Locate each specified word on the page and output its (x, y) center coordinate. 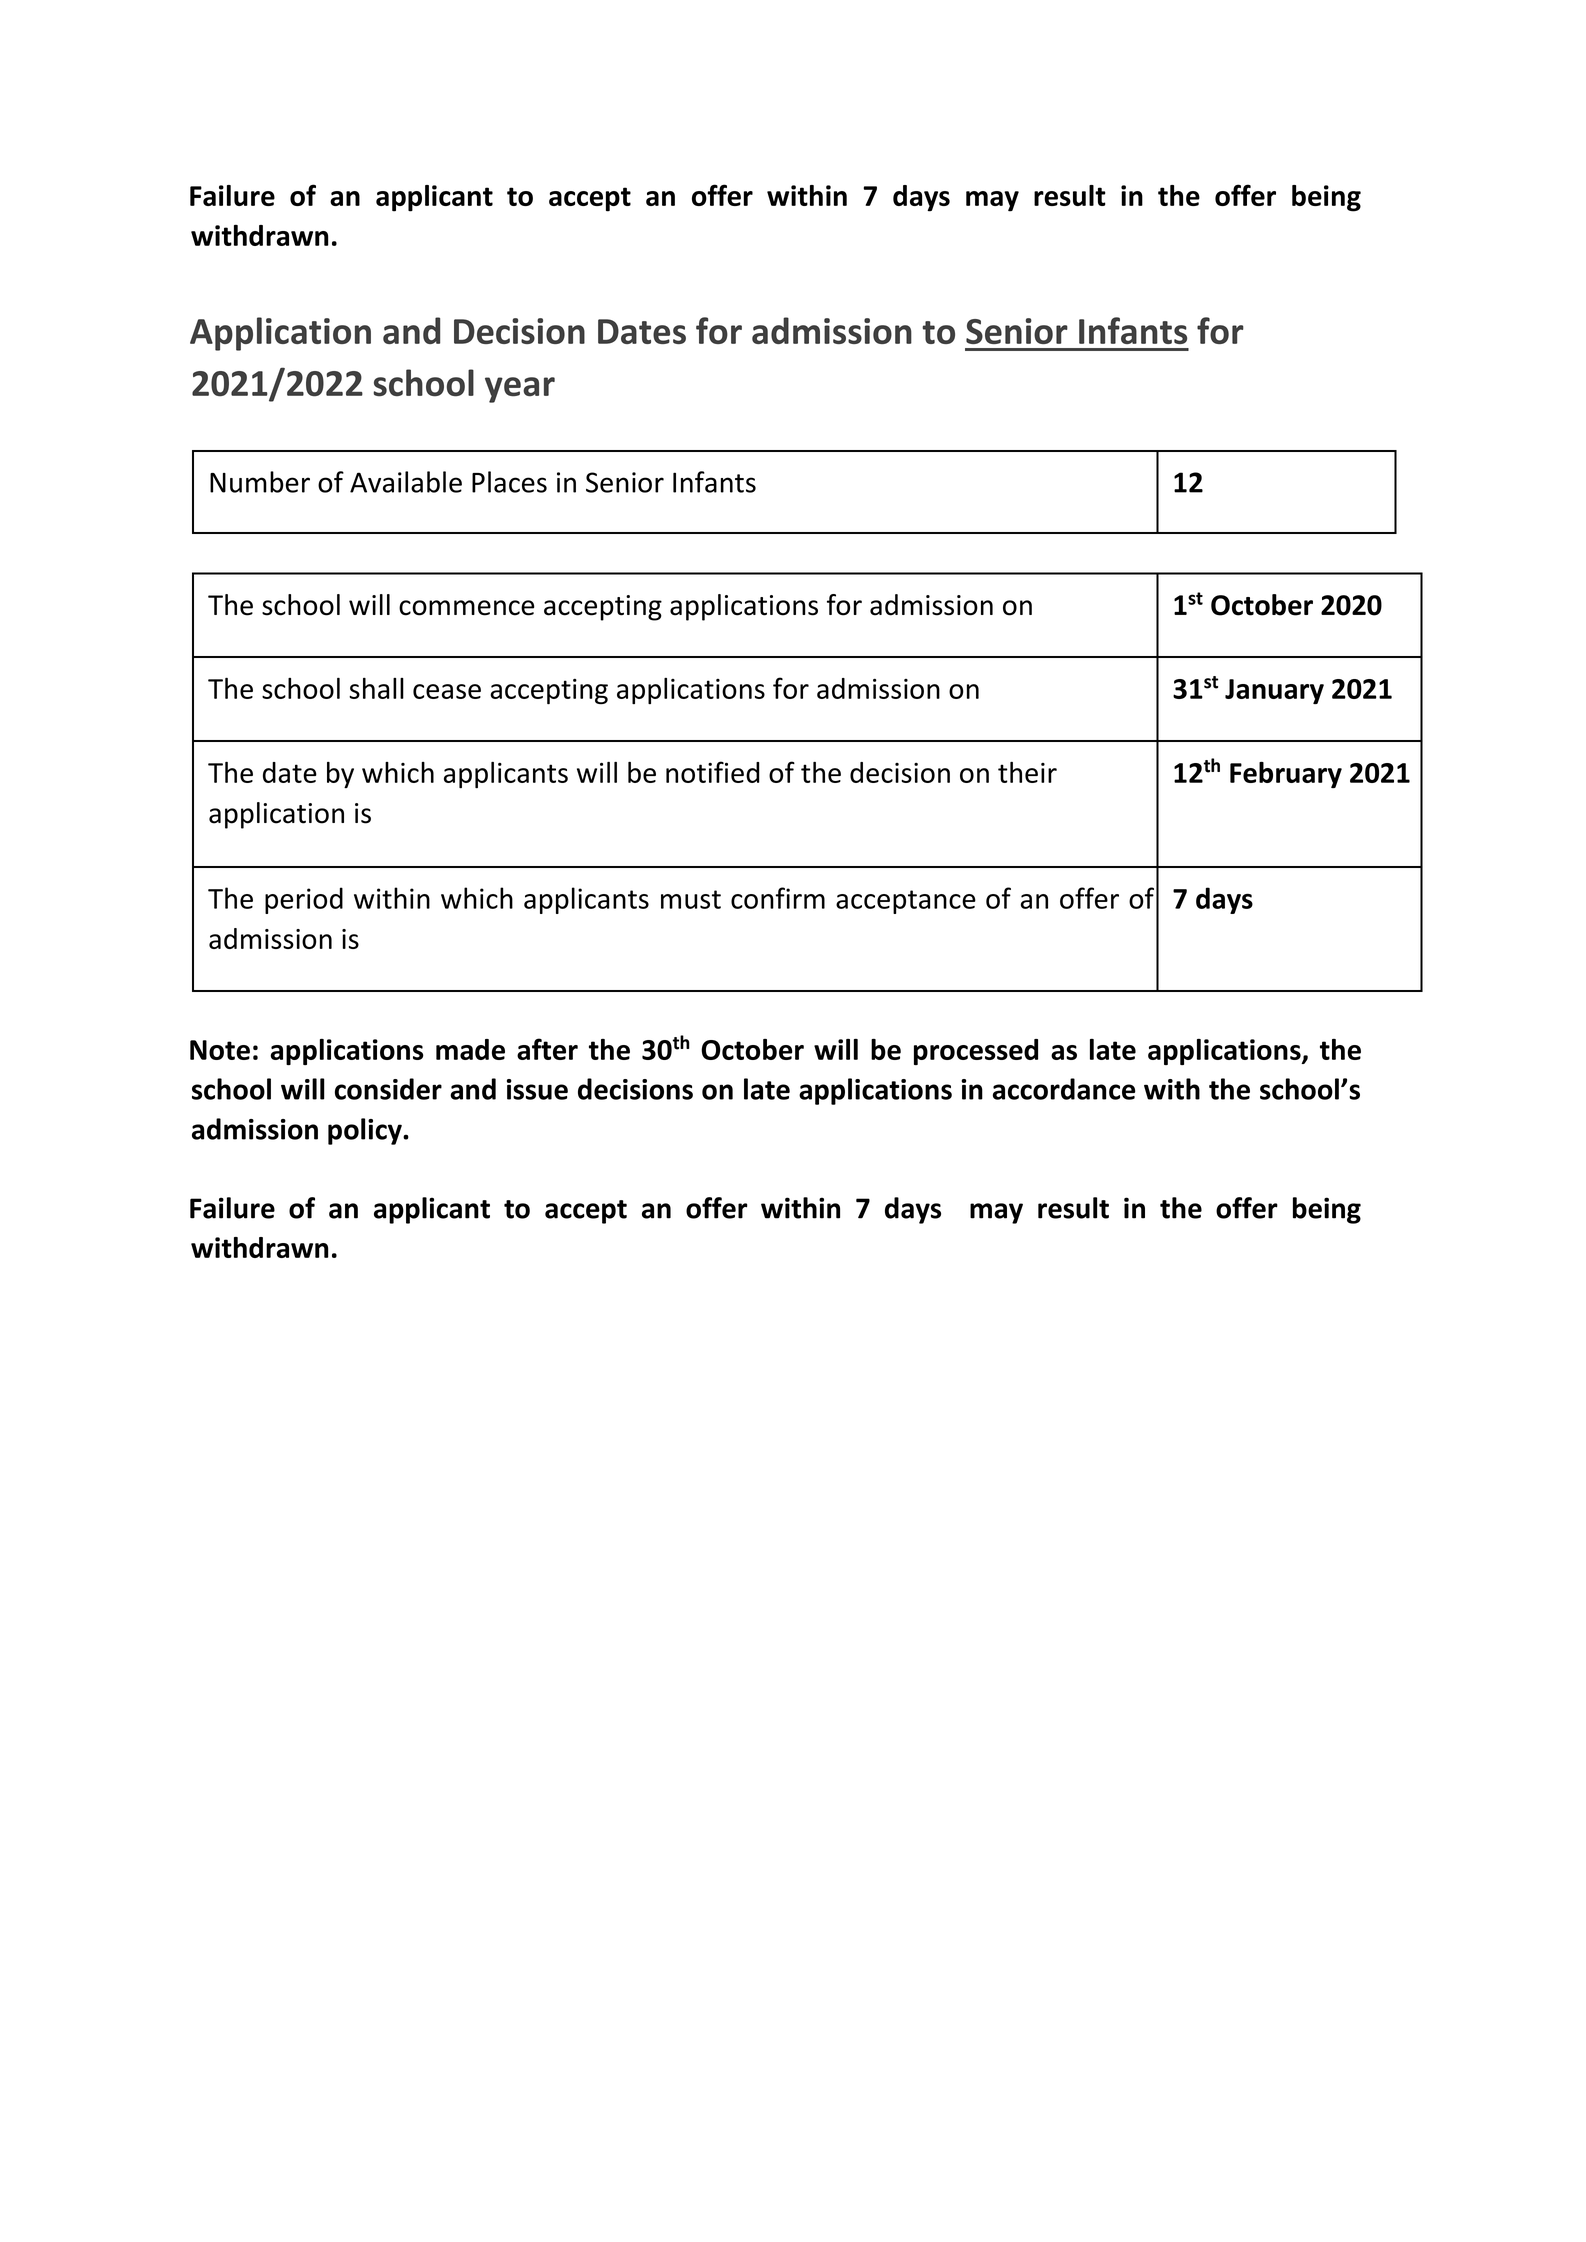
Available (406, 482)
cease (447, 691)
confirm (778, 898)
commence (467, 608)
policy (366, 1131)
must (691, 899)
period (304, 900)
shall (376, 688)
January (1274, 691)
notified (713, 772)
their (1027, 772)
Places (509, 482)
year (520, 390)
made (470, 1049)
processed (976, 1052)
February (1286, 775)
